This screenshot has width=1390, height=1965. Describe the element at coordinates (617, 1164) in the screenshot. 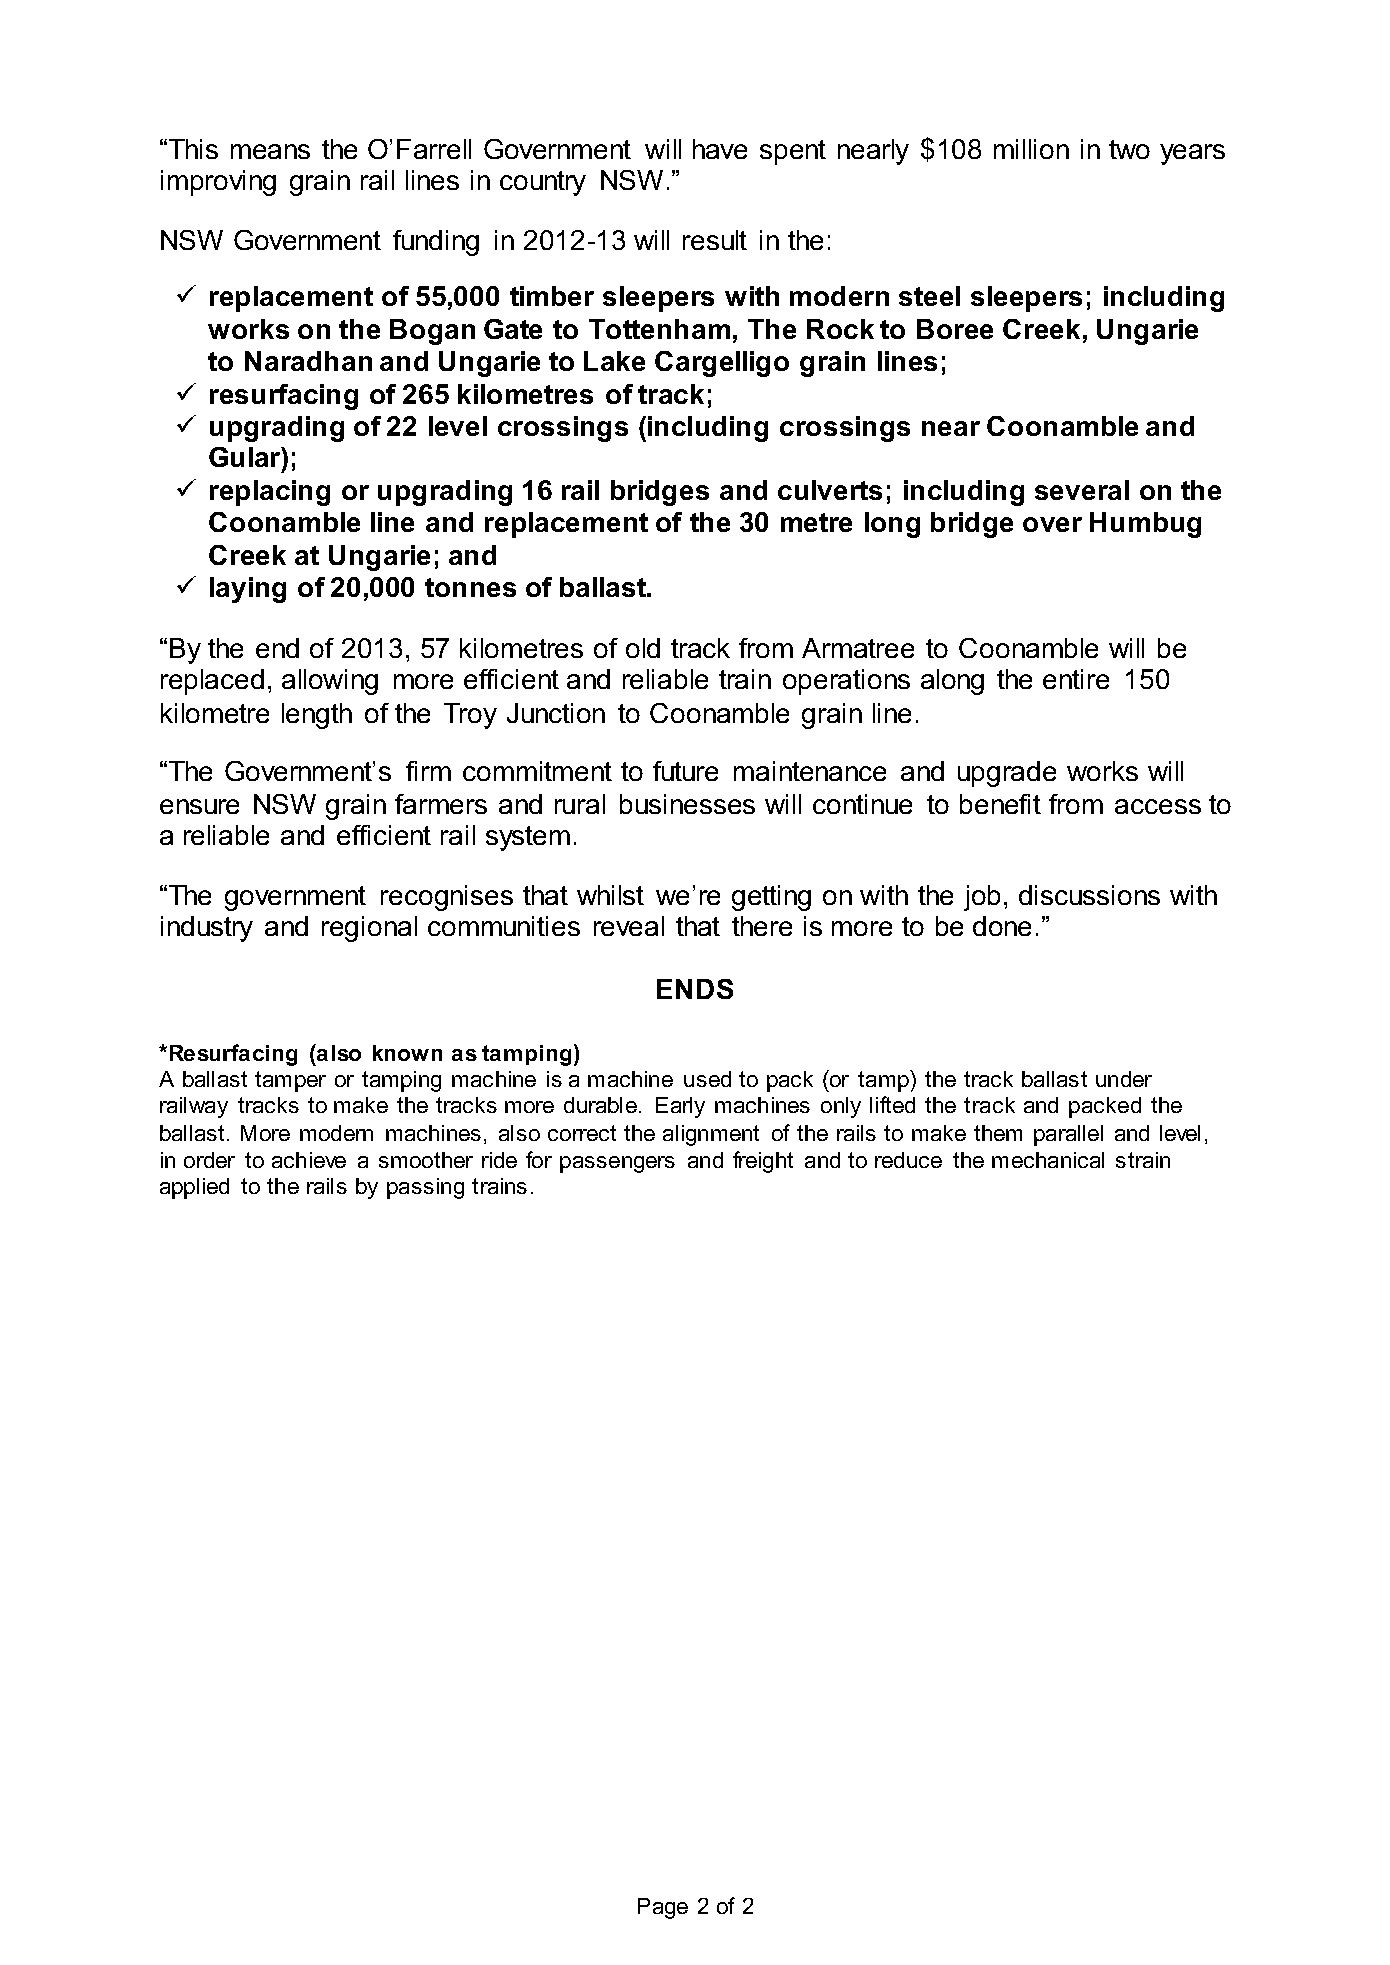

I see `passengers` at that location.
